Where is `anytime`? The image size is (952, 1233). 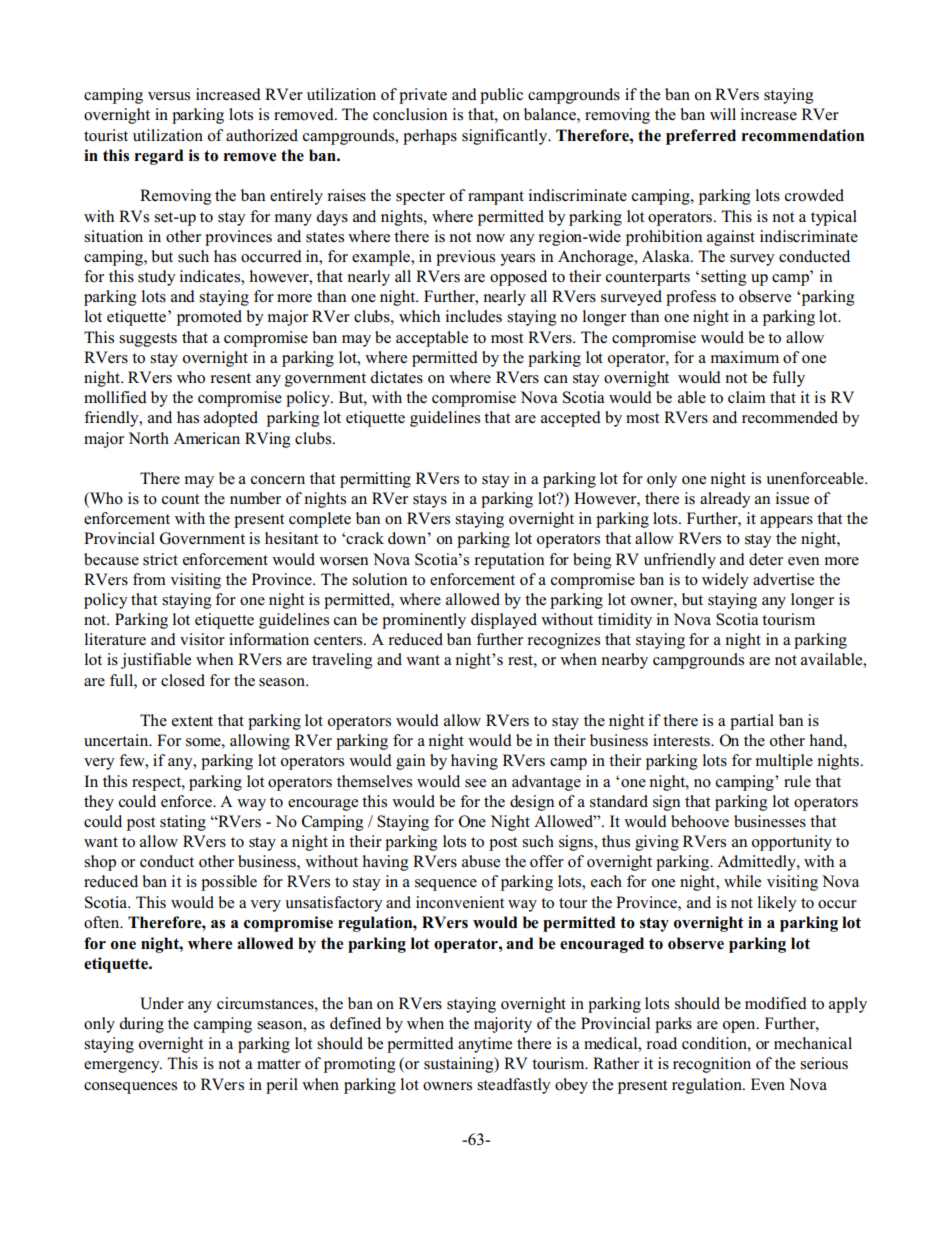 anytime is located at coordinates (485, 1045).
